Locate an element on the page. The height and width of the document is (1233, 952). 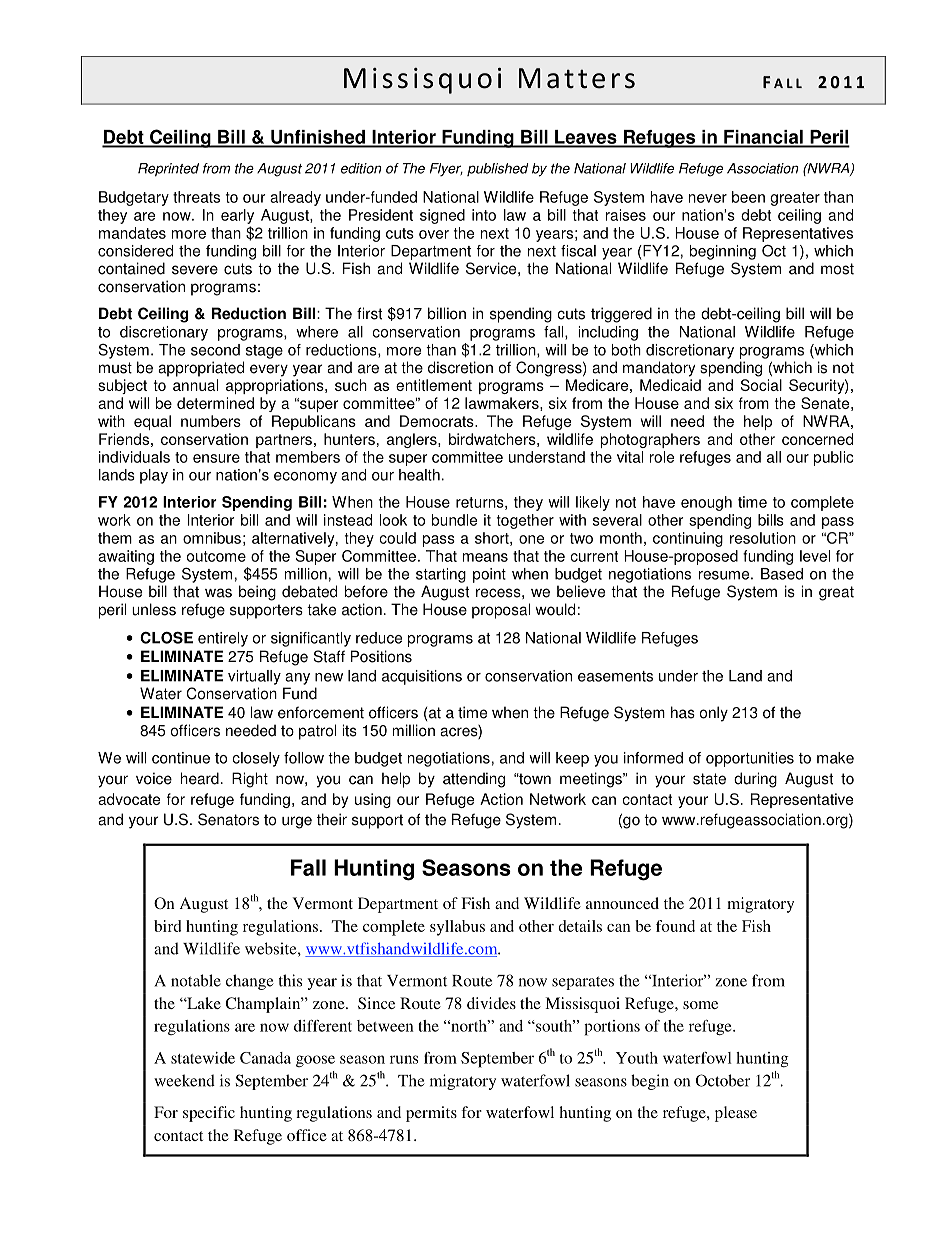
play is located at coordinates (154, 476).
